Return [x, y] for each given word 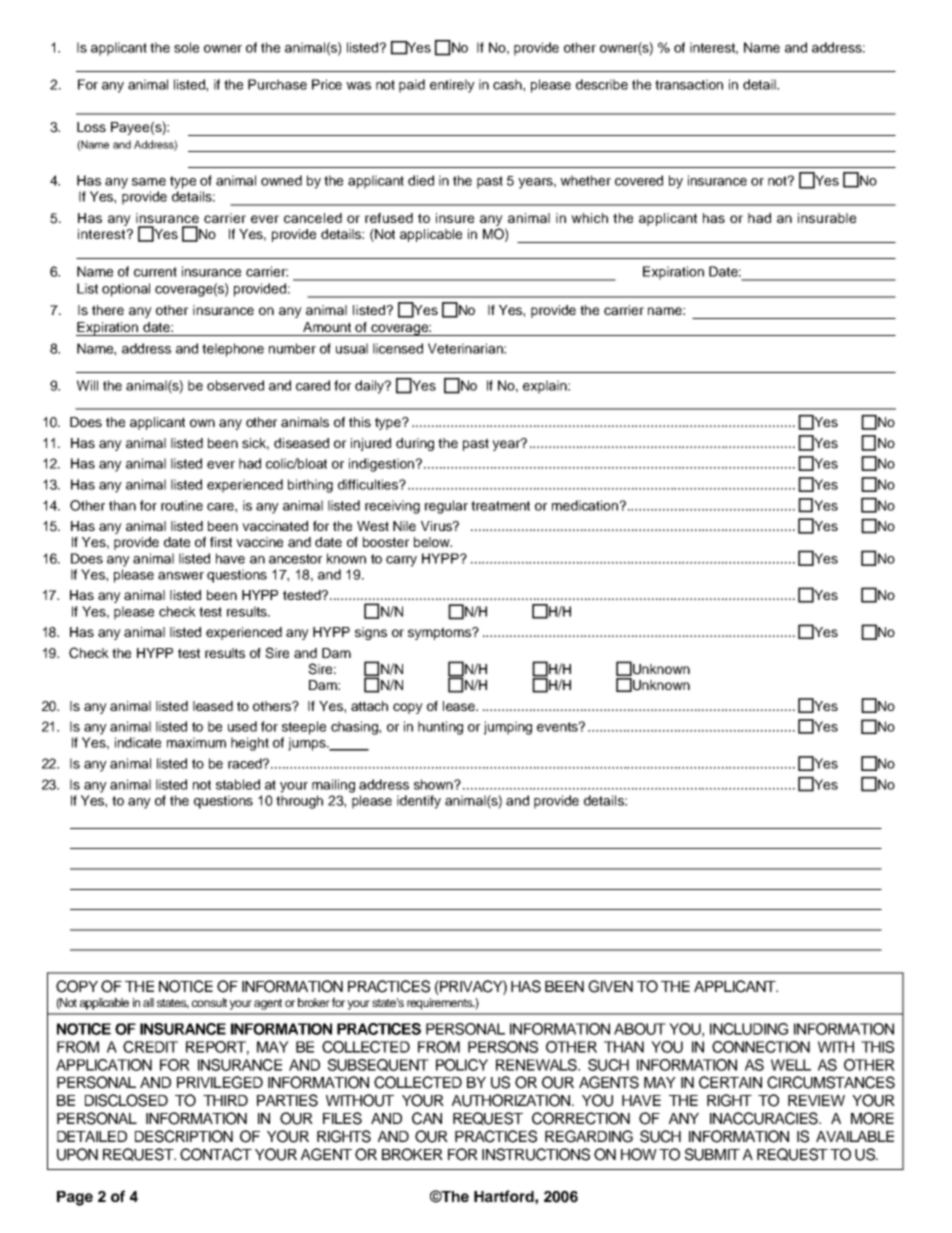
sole [186, 47]
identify [419, 802]
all [148, 1002]
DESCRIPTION [184, 1136]
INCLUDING [749, 1029]
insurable [827, 218]
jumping [508, 728]
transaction [689, 84]
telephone [233, 350]
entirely [452, 86]
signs [371, 633]
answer [181, 576]
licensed [398, 348]
